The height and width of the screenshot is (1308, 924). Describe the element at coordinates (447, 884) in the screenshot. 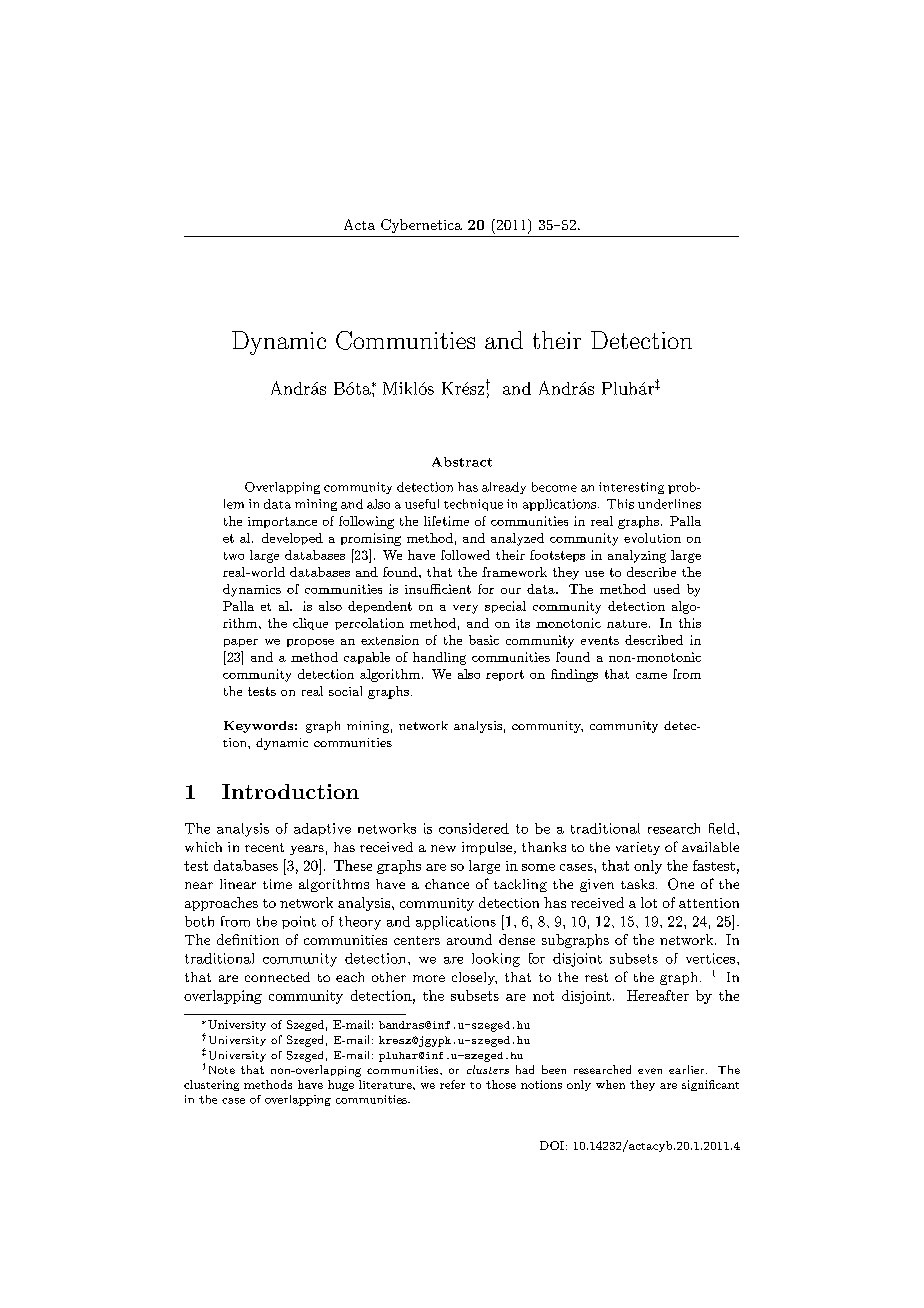

I see `chance` at that location.
